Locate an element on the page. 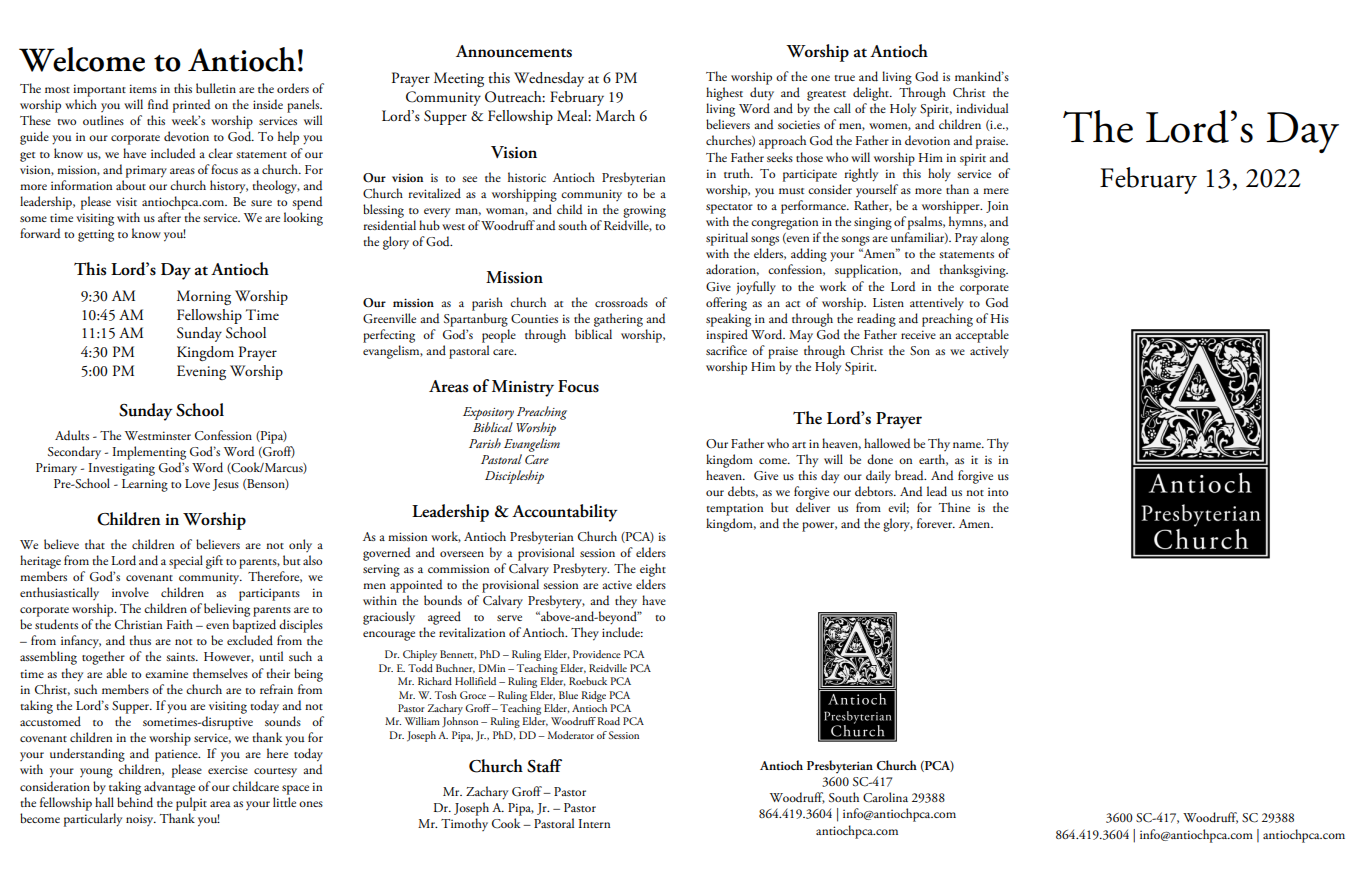 The height and width of the page is (887, 1372). items is located at coordinates (143, 88).
